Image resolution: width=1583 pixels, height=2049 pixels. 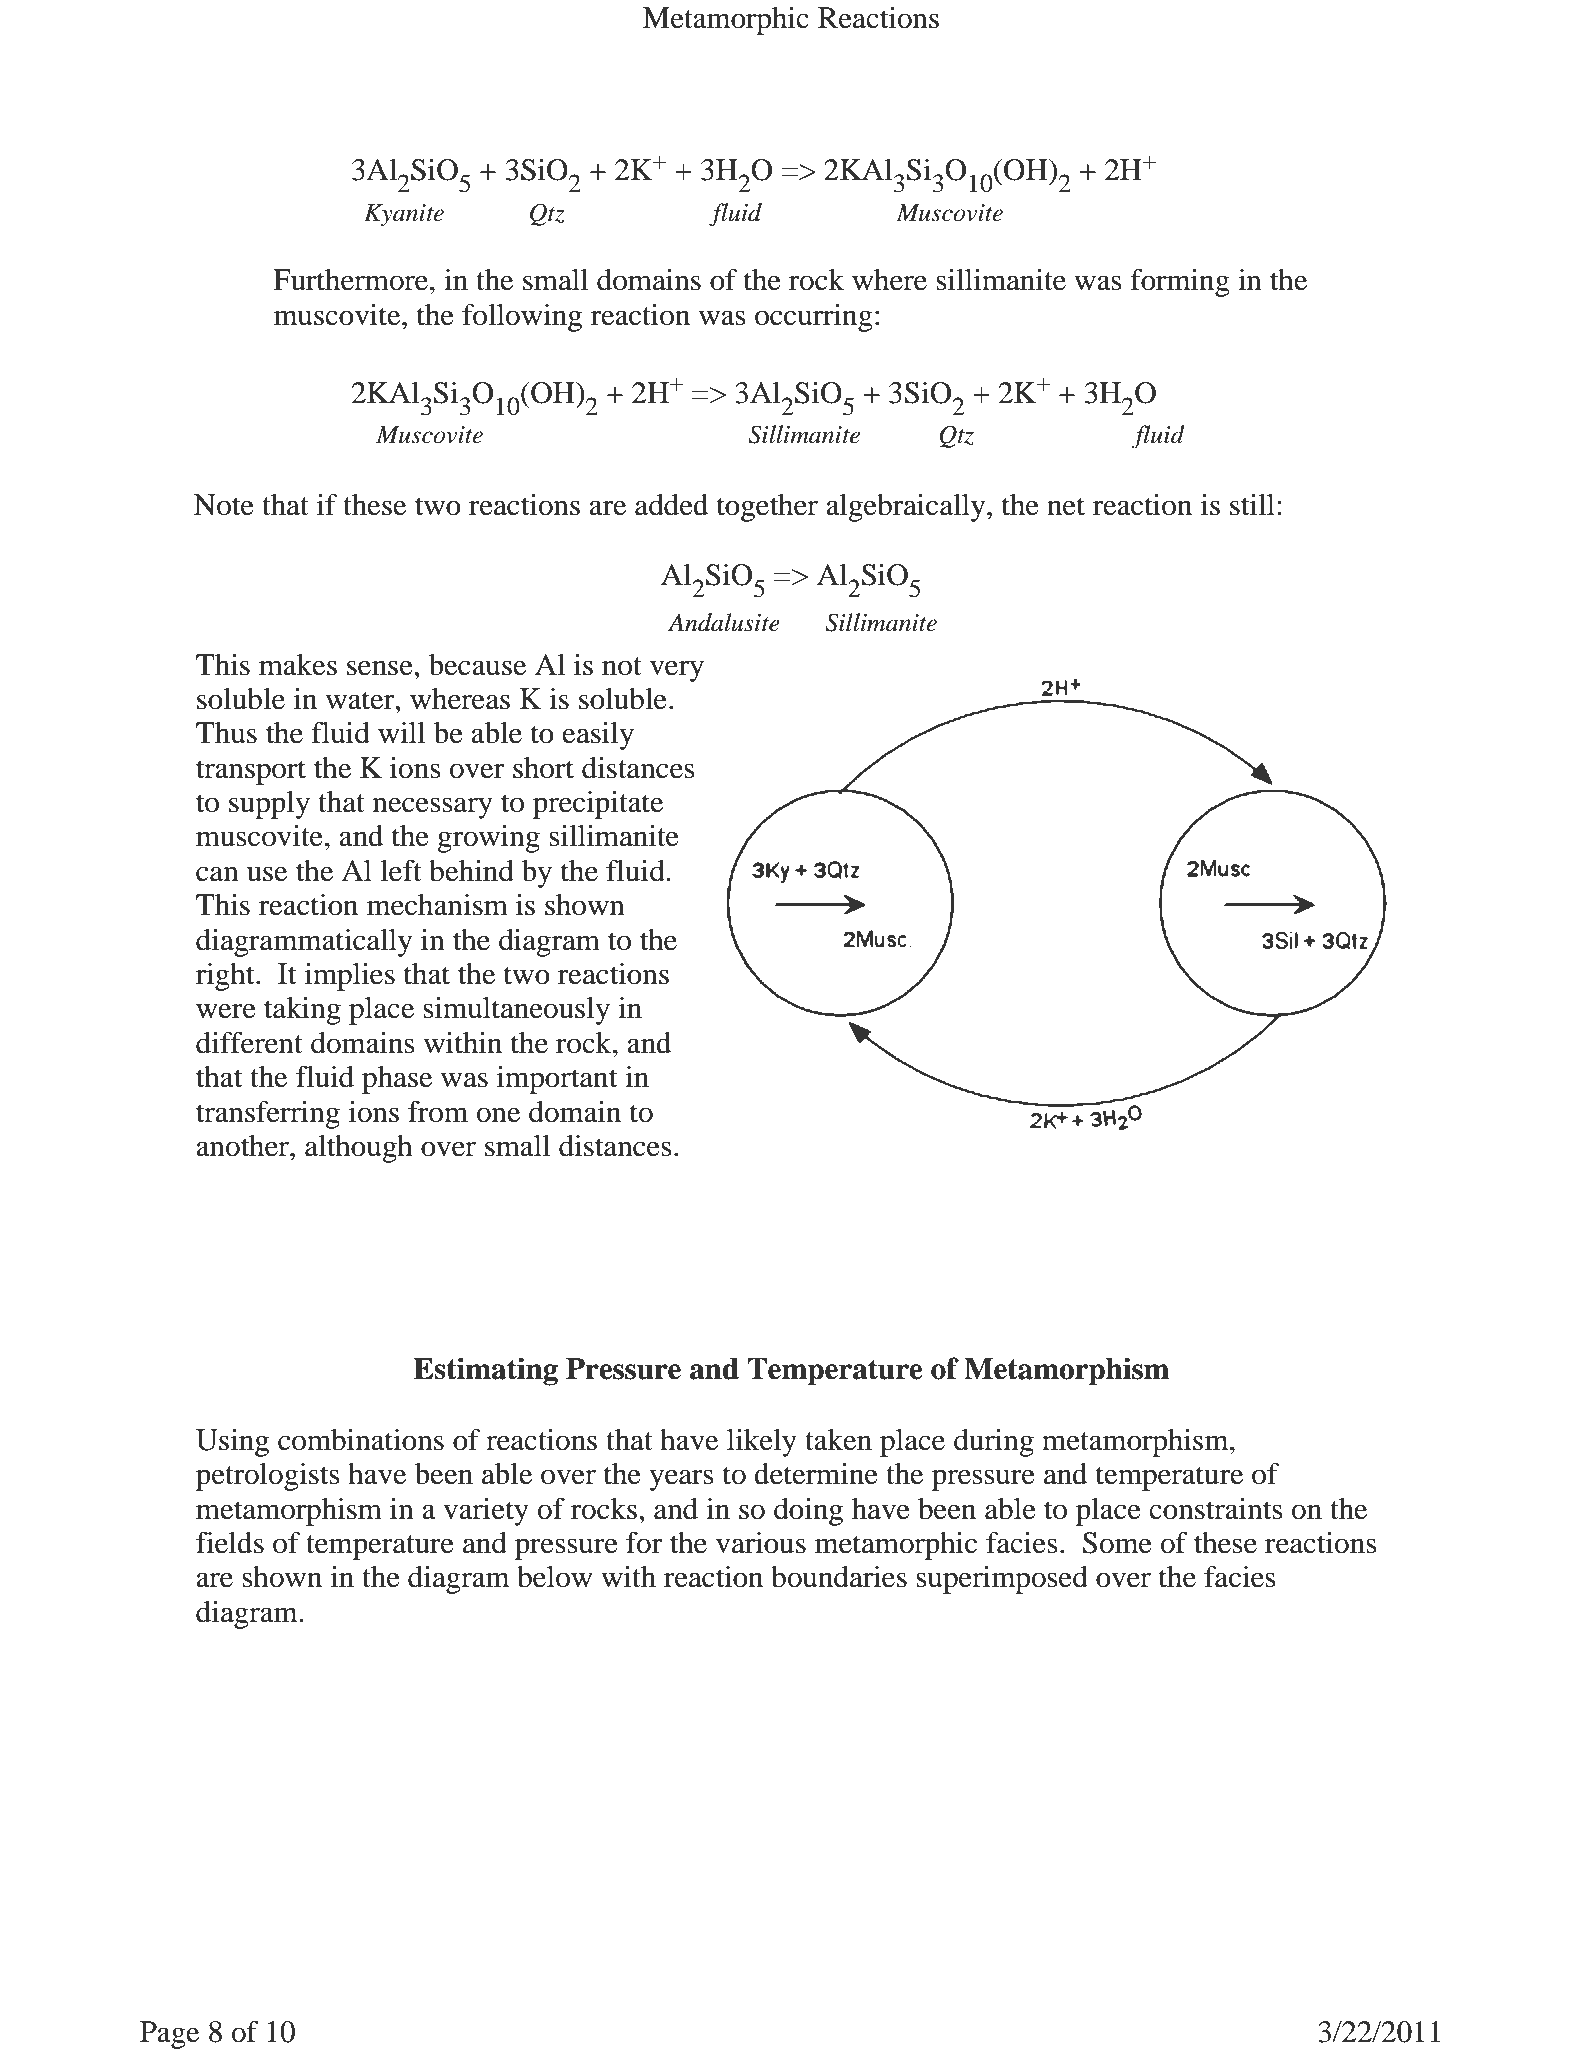 I want to click on occurring, so click(x=814, y=318).
